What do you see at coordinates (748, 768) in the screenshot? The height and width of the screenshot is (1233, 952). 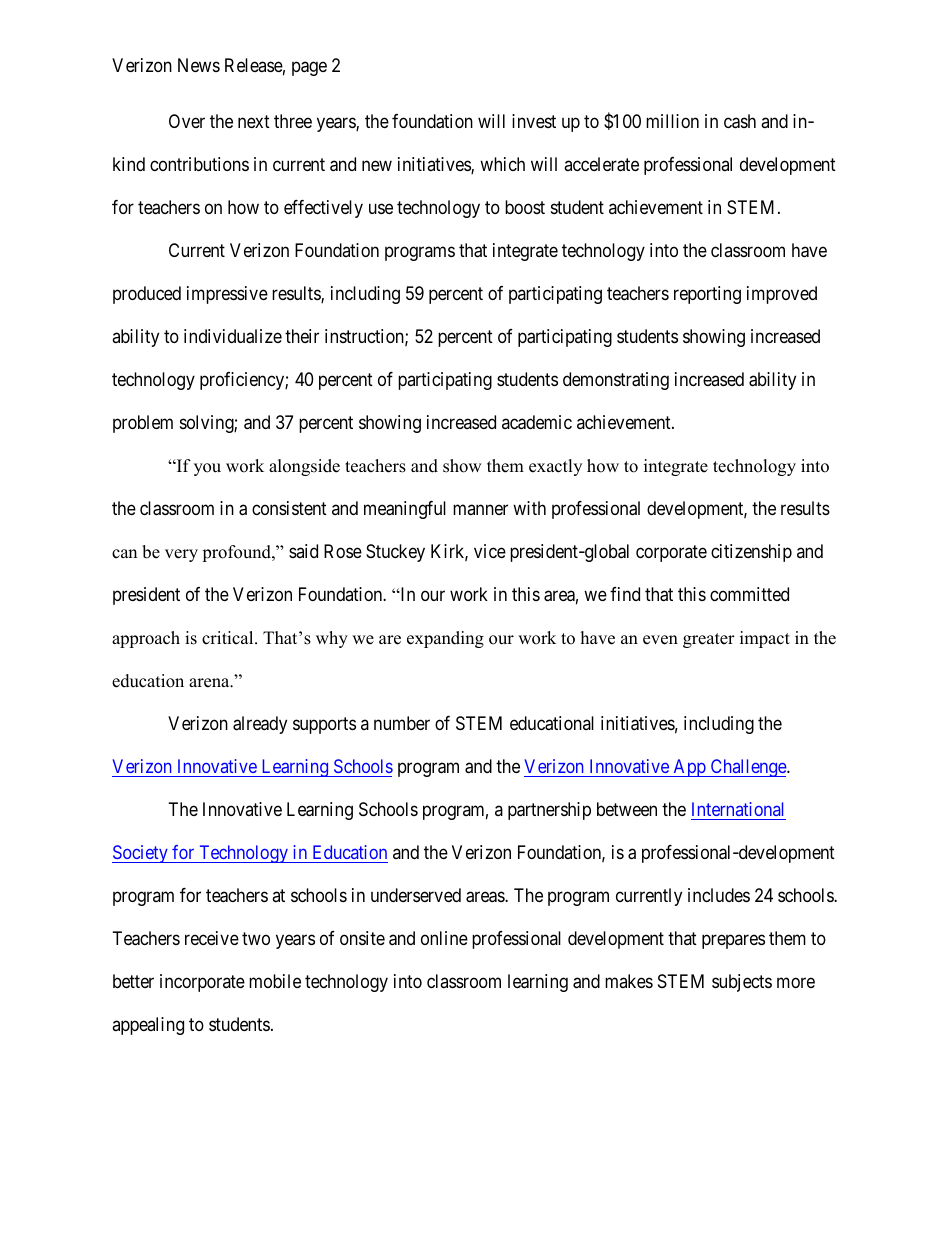 I see `Challenge` at bounding box center [748, 768].
